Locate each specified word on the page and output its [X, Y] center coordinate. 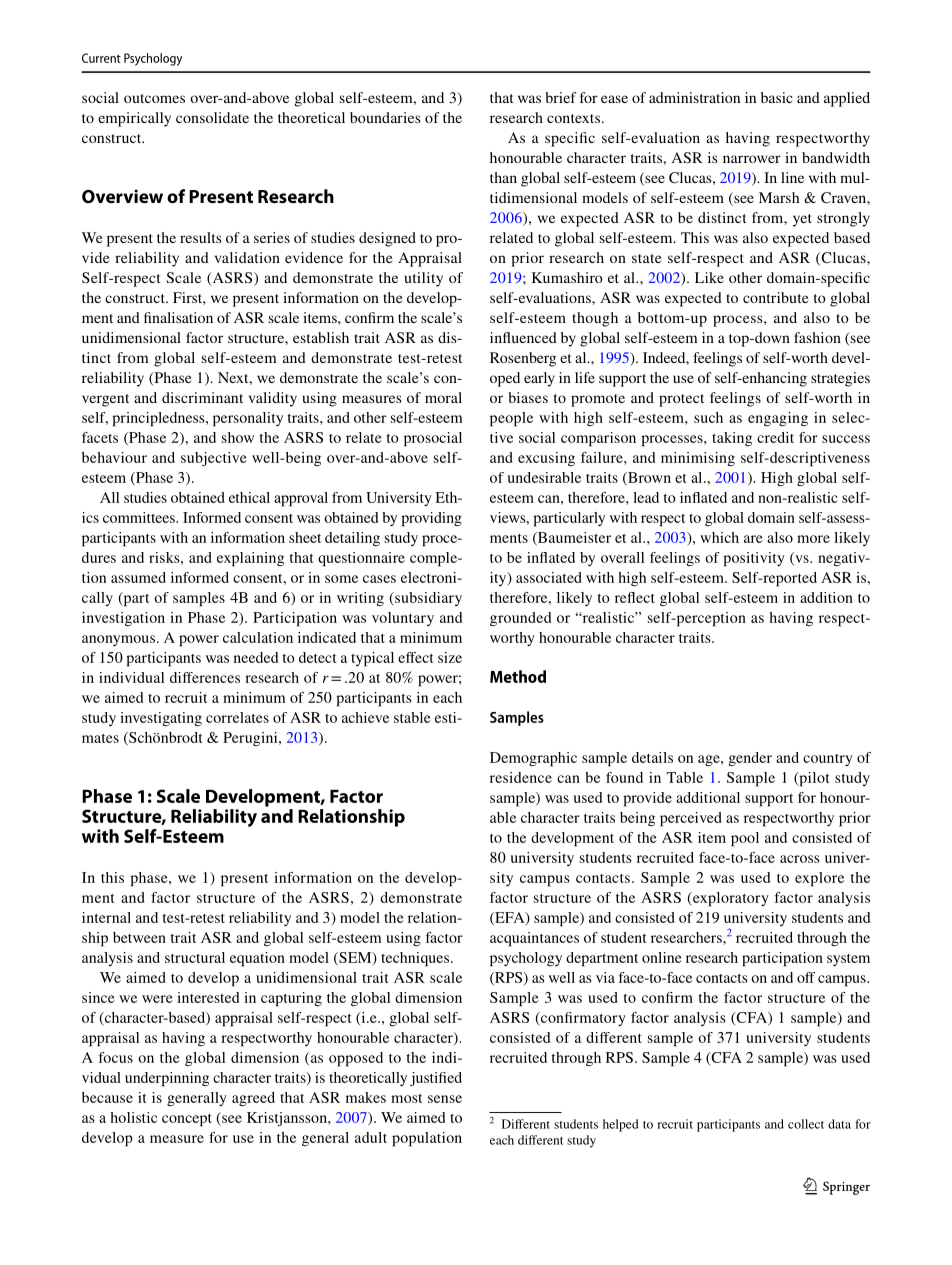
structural [195, 957]
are [753, 539]
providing [431, 519]
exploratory [730, 899]
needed [256, 657]
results [201, 237]
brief [560, 97]
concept [187, 1120]
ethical [249, 497]
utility [424, 279]
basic [777, 97]
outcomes [154, 98]
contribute [776, 297]
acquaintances [534, 939]
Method [518, 676]
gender [750, 759]
